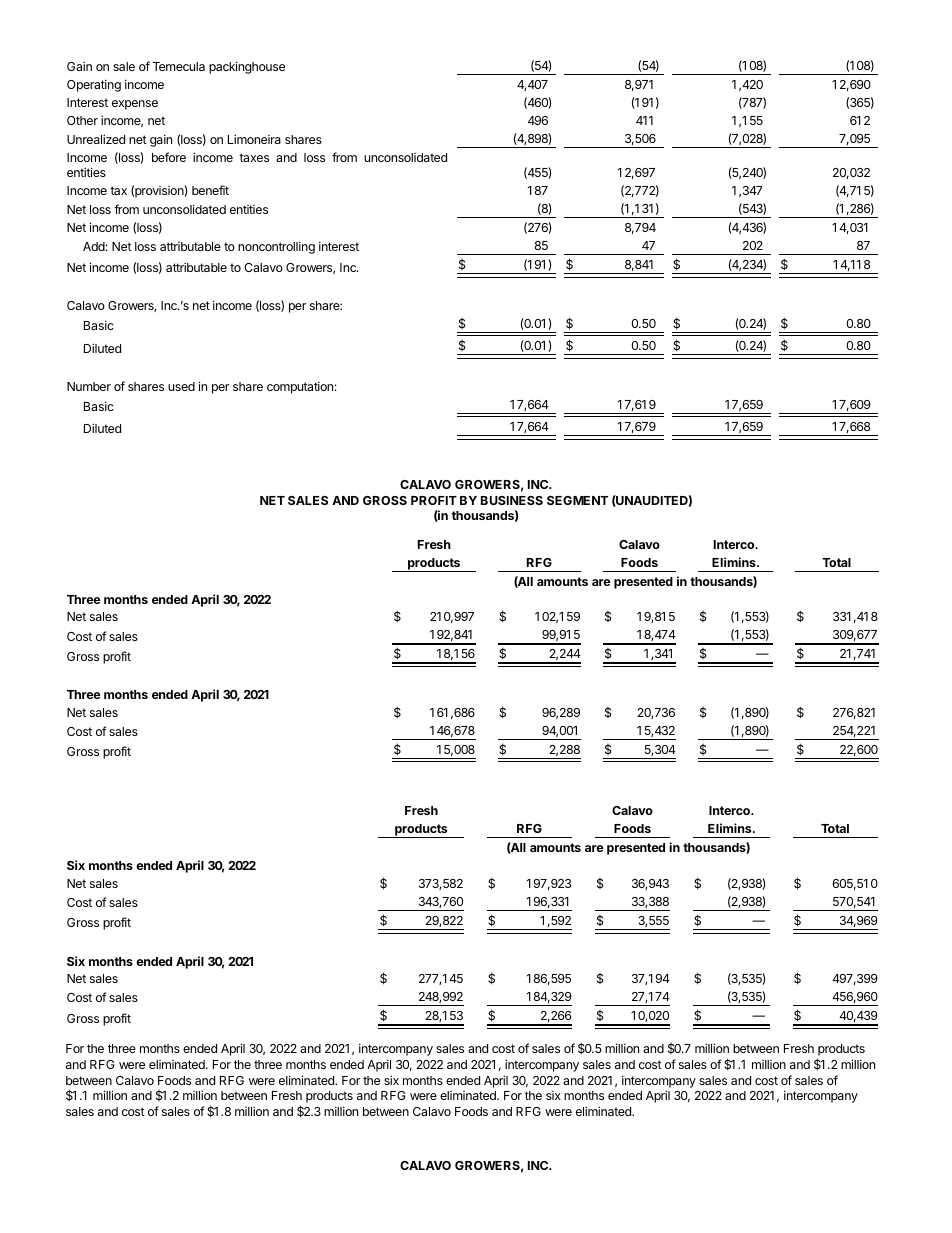  Describe the element at coordinates (169, 157) in the image. I see `before` at that location.
